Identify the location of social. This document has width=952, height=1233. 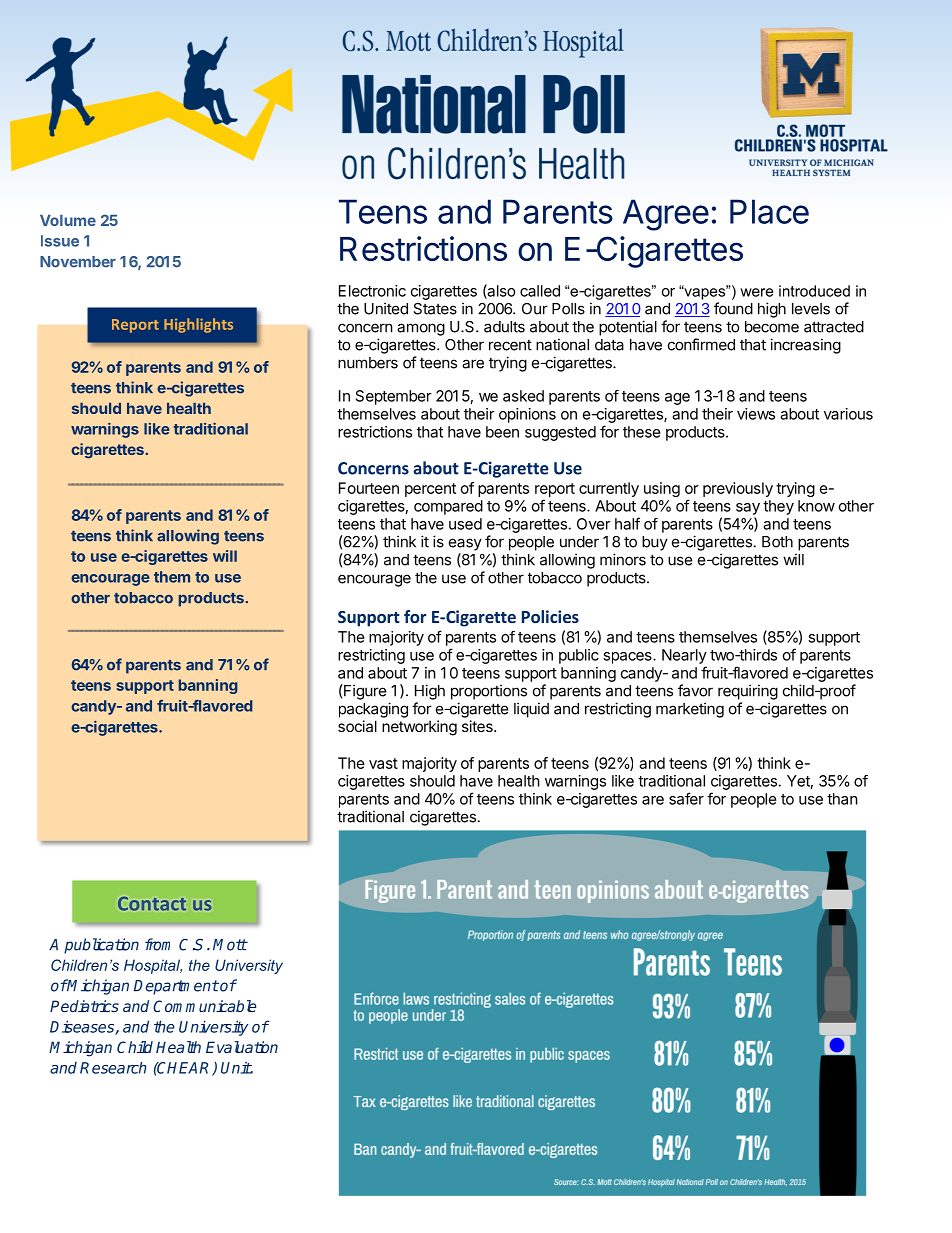
(357, 726).
